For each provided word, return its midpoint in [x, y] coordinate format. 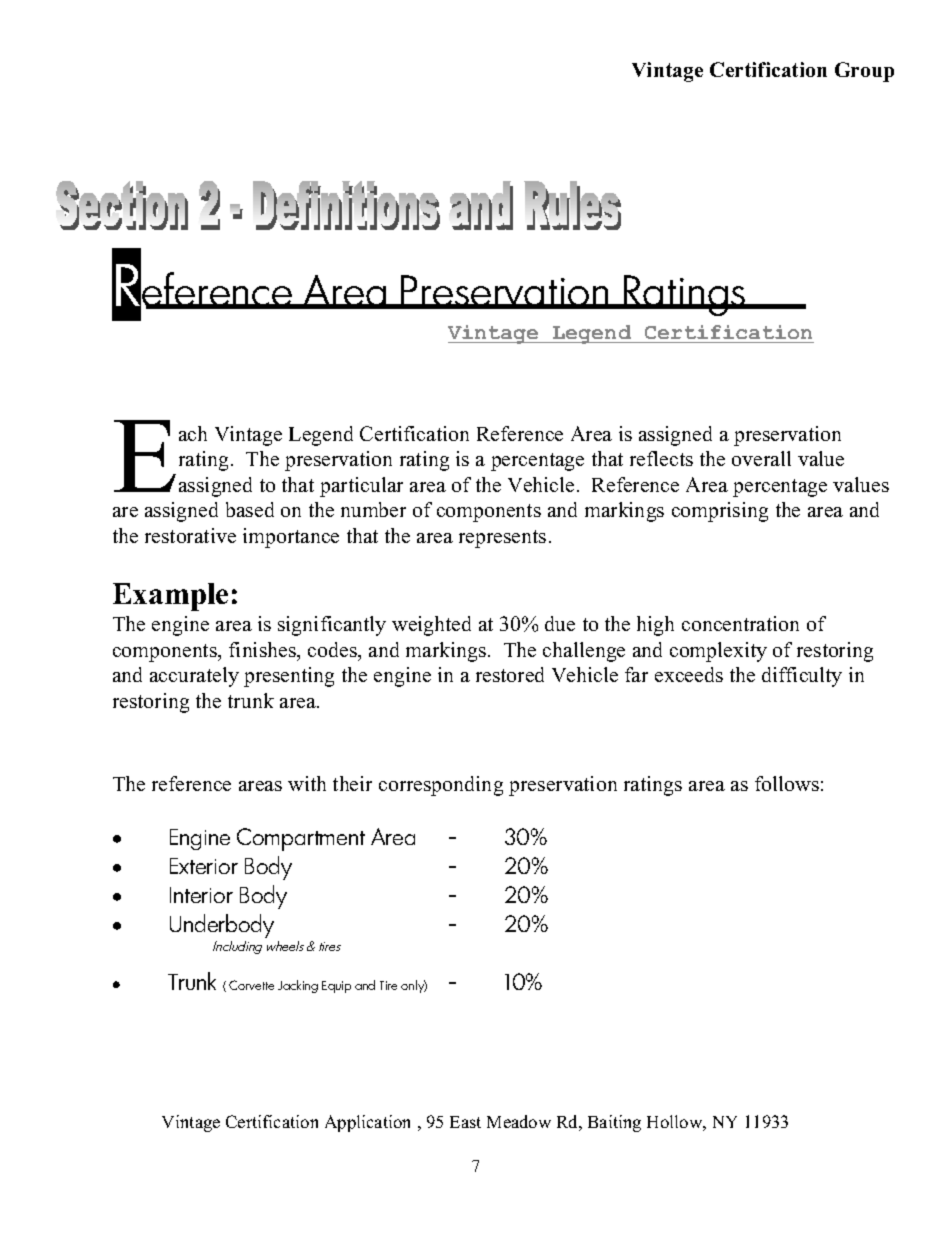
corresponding [441, 786]
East [465, 1122]
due [560, 623]
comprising [720, 512]
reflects [661, 458]
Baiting [614, 1123]
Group [864, 72]
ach [193, 433]
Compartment [301, 839]
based [250, 509]
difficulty [802, 677]
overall [761, 458]
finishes [264, 651]
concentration [740, 623]
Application [367, 1123]
